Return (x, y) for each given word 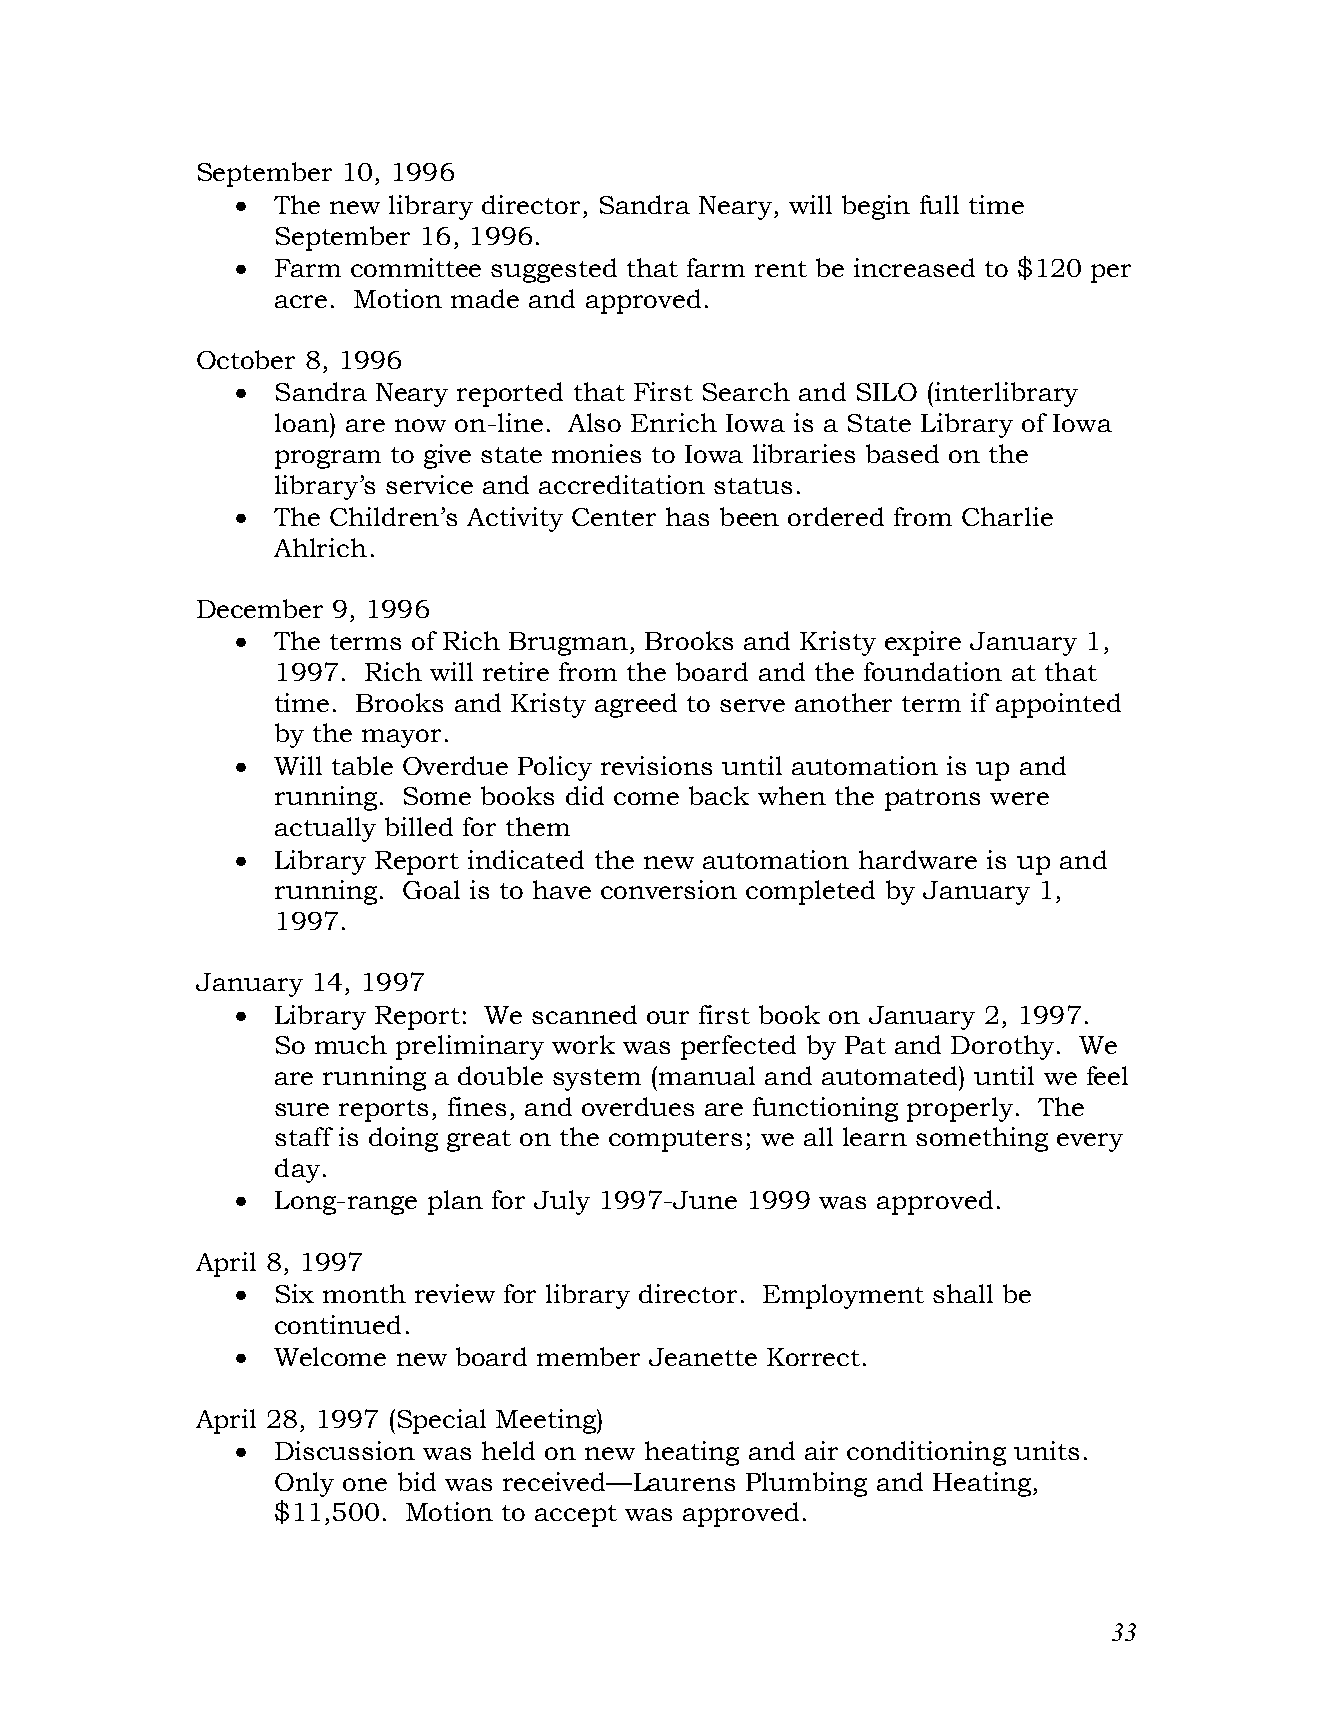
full (939, 204)
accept (576, 1516)
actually (325, 829)
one (365, 1484)
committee (416, 267)
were (1019, 798)
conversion (669, 889)
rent (781, 269)
